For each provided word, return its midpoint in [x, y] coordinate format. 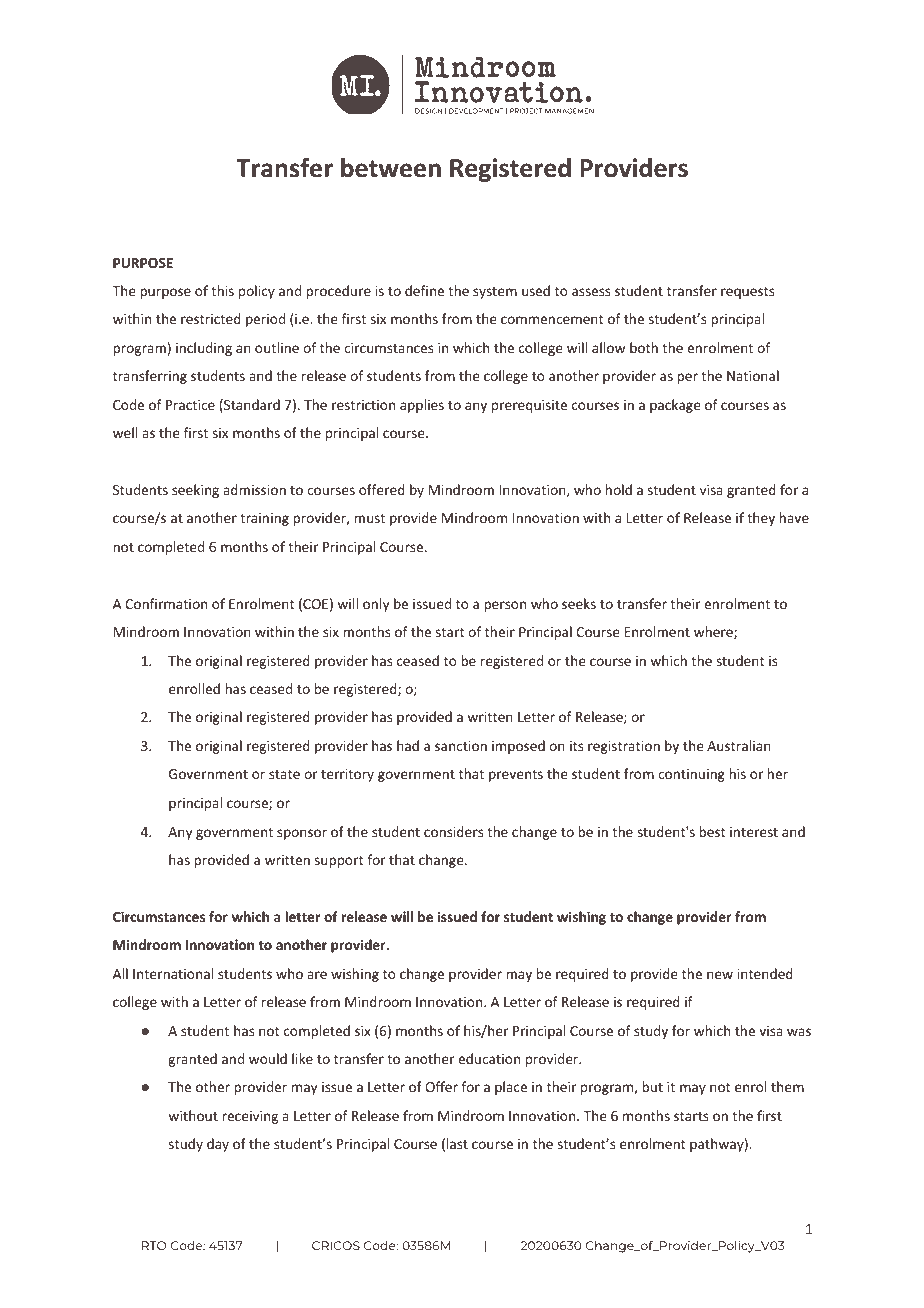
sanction [461, 746]
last [457, 1143]
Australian [739, 745]
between [391, 168]
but [652, 1086]
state [284, 774]
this [222, 290]
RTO [154, 1245]
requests [747, 293]
